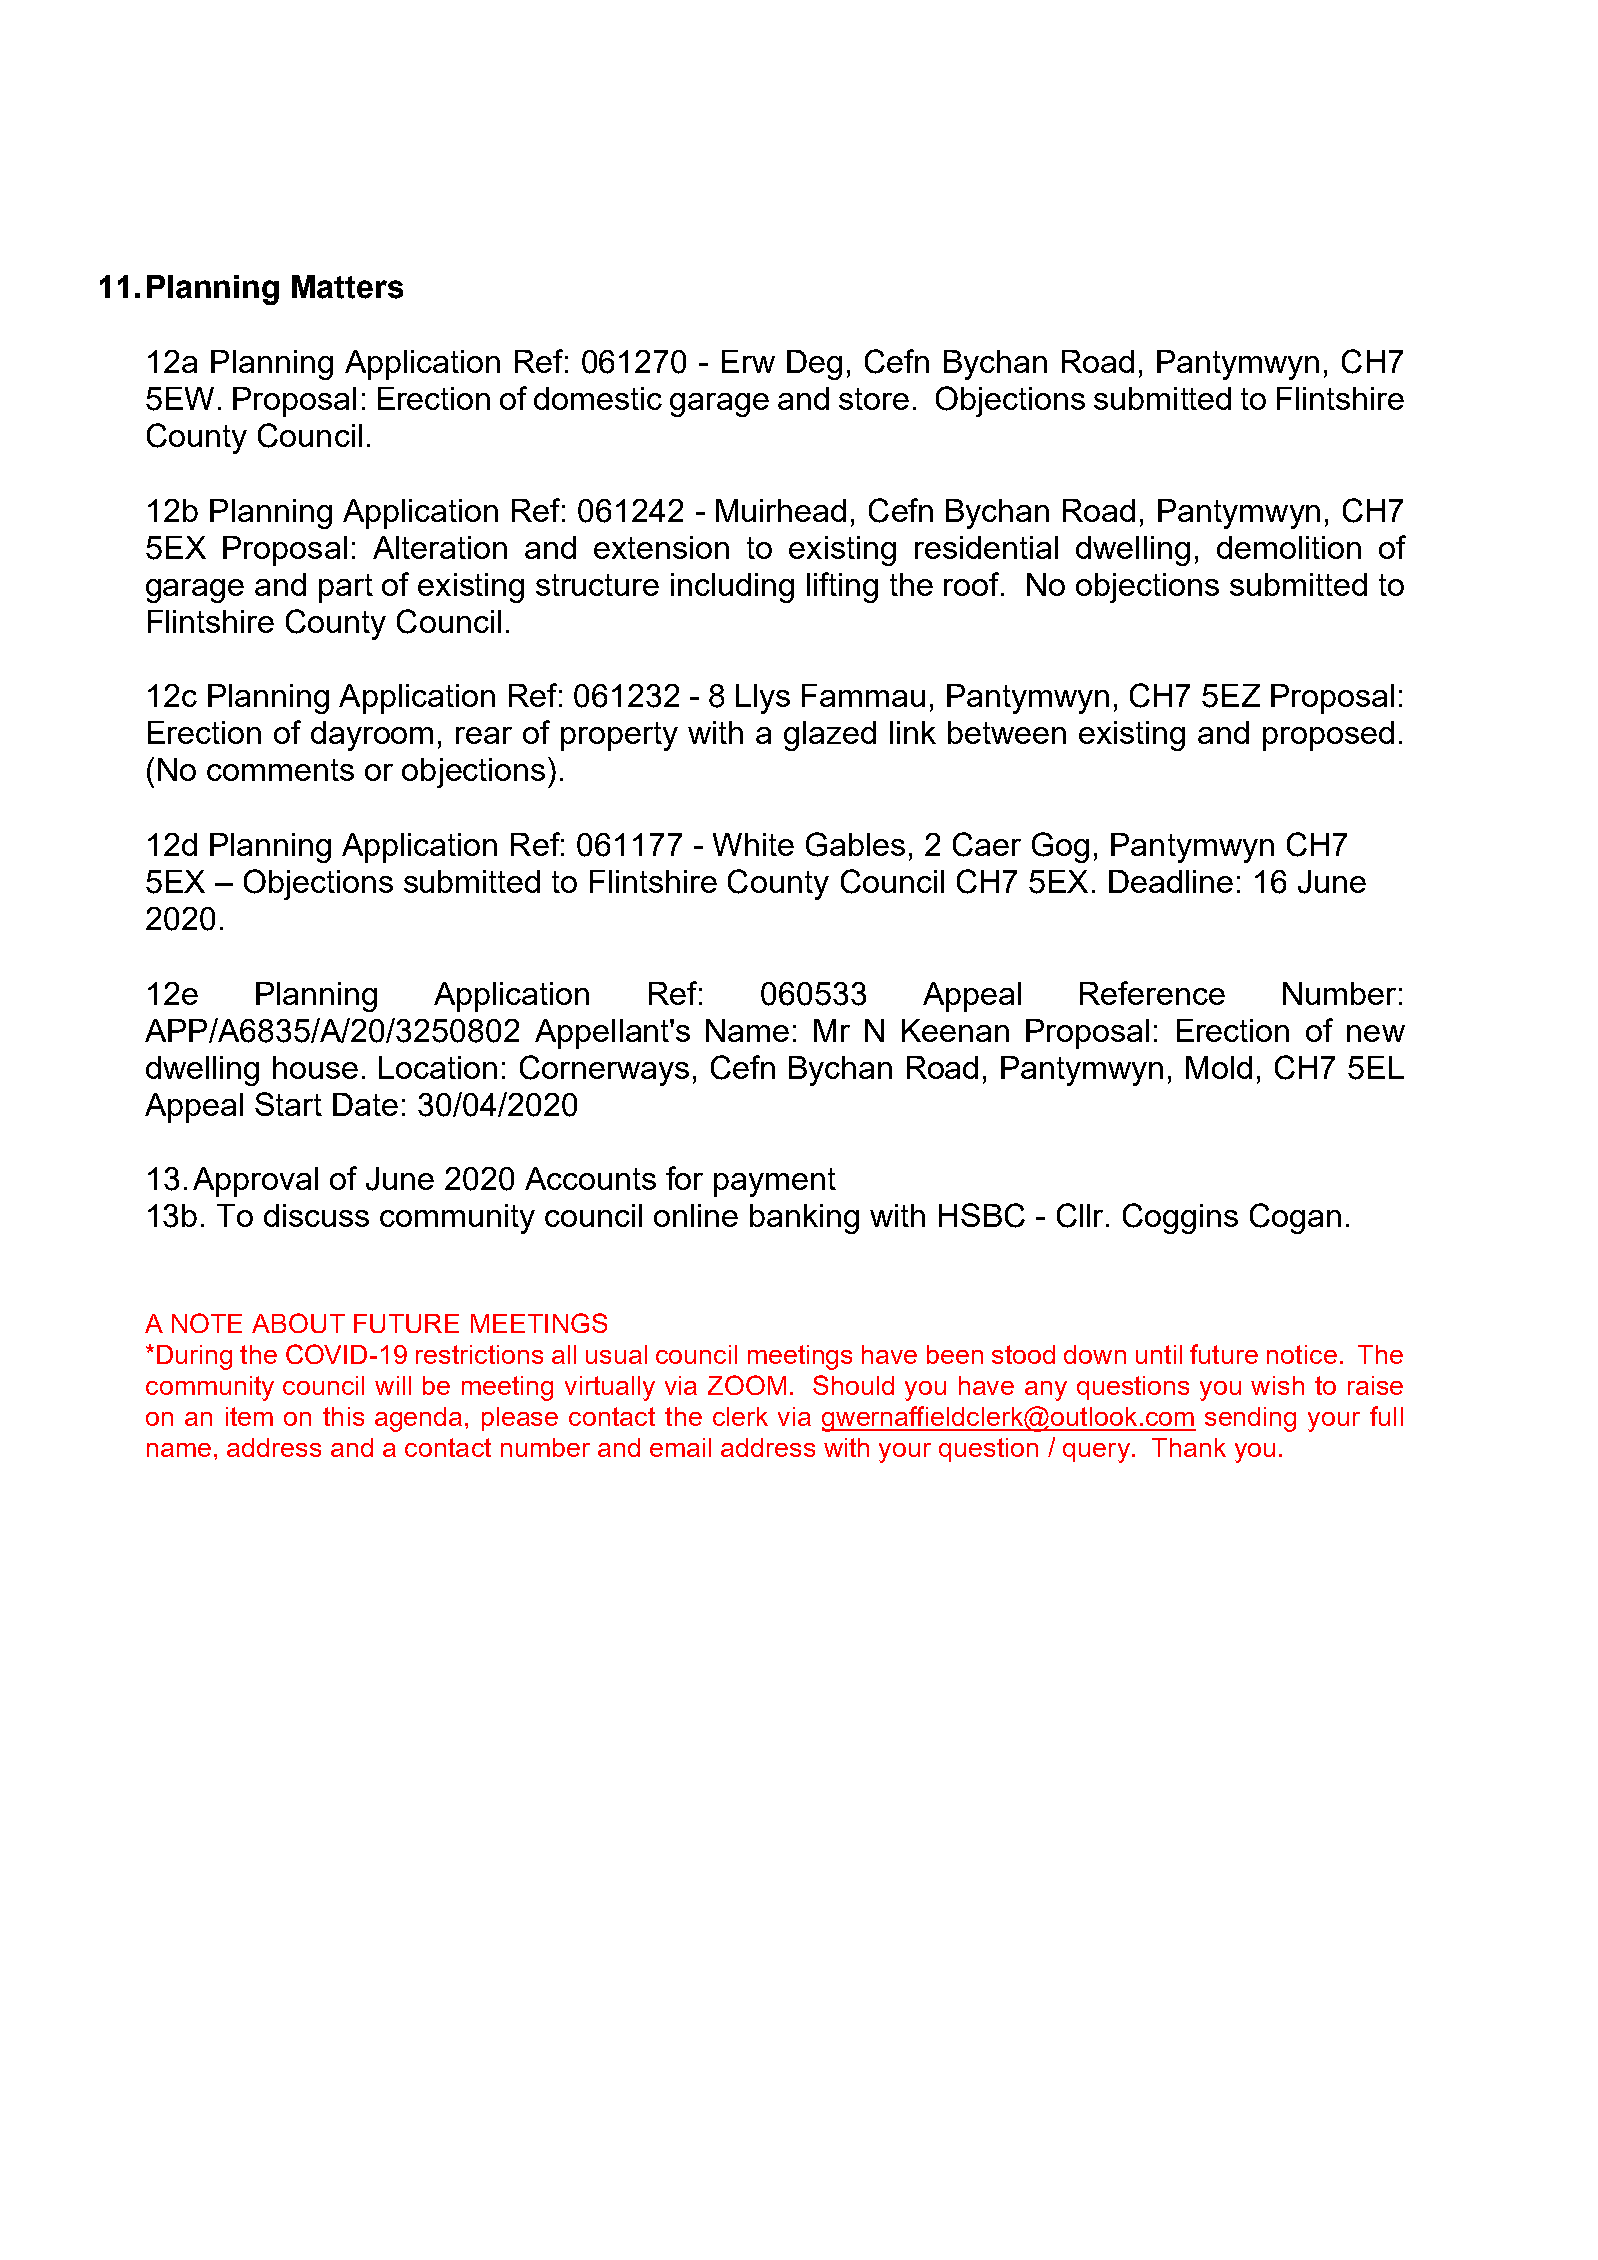 The height and width of the screenshot is (2260, 1598). Describe the element at coordinates (874, 399) in the screenshot. I see `store` at that location.
